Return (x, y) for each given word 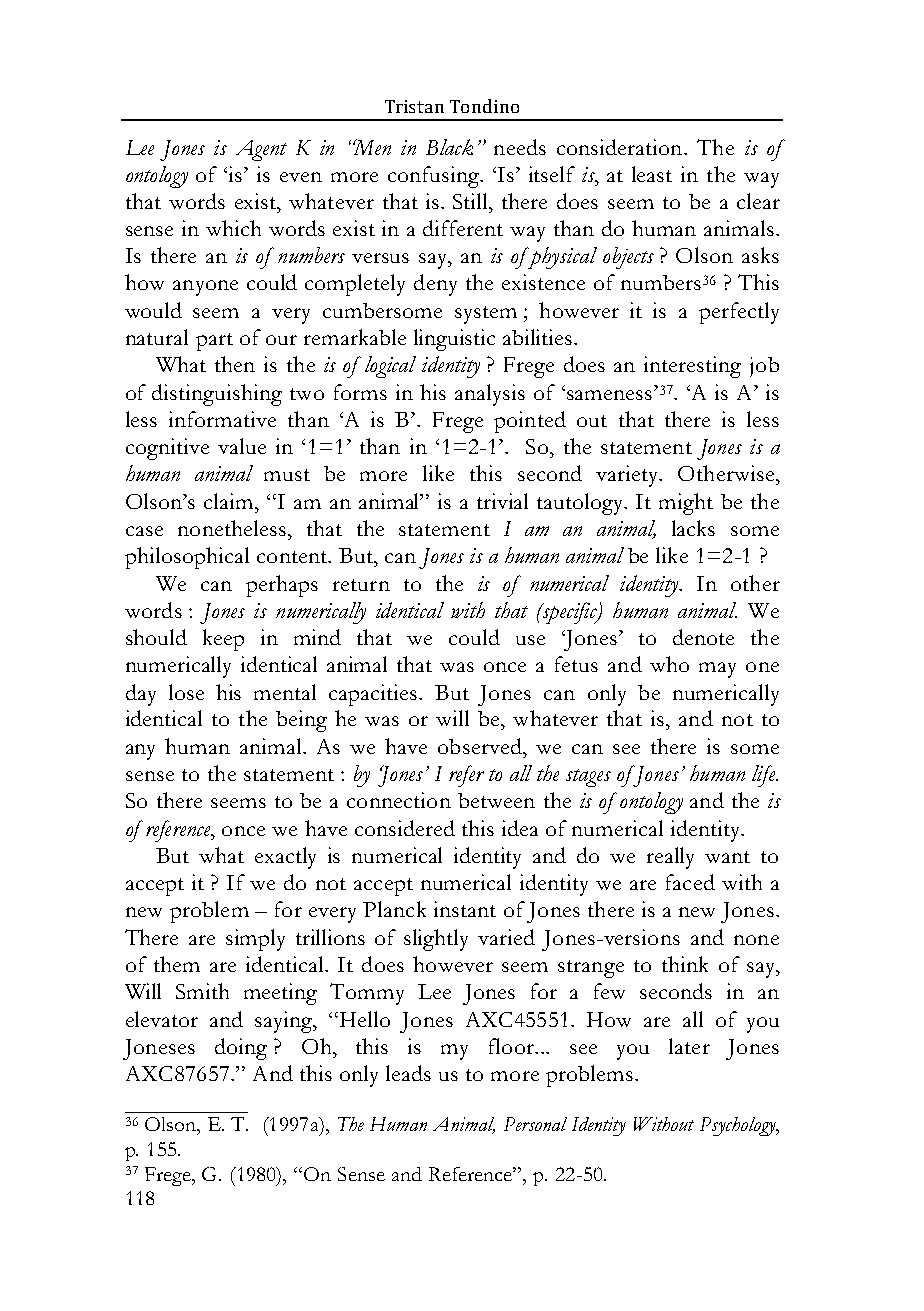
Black (449, 147)
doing (241, 1049)
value (242, 446)
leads (408, 1073)
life (765, 776)
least (652, 174)
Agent (261, 150)
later (689, 1046)
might (686, 504)
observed (481, 746)
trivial (502, 501)
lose (186, 692)
